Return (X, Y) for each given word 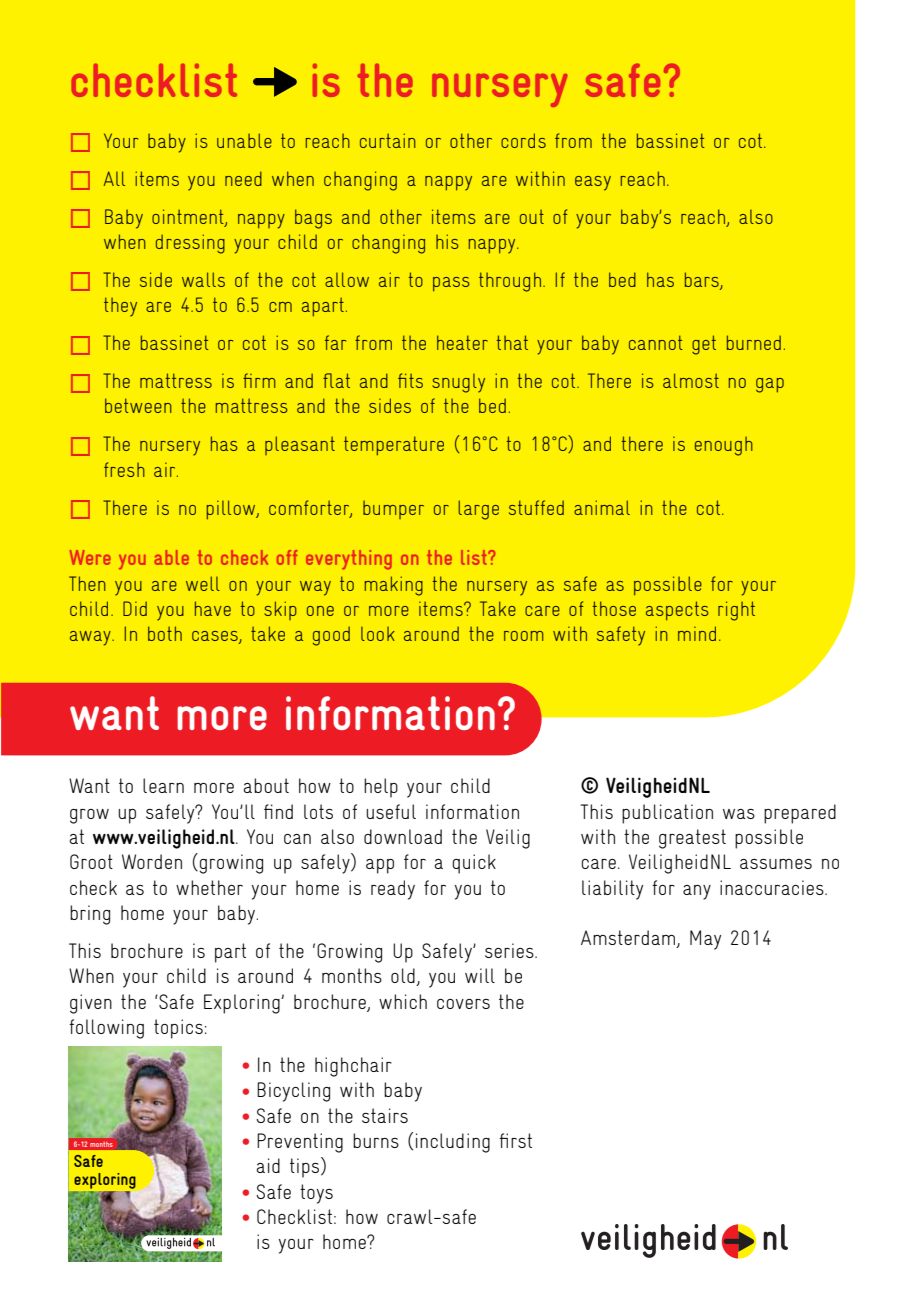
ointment (189, 217)
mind (697, 633)
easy (593, 183)
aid (268, 1165)
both (165, 633)
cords (523, 140)
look (378, 634)
